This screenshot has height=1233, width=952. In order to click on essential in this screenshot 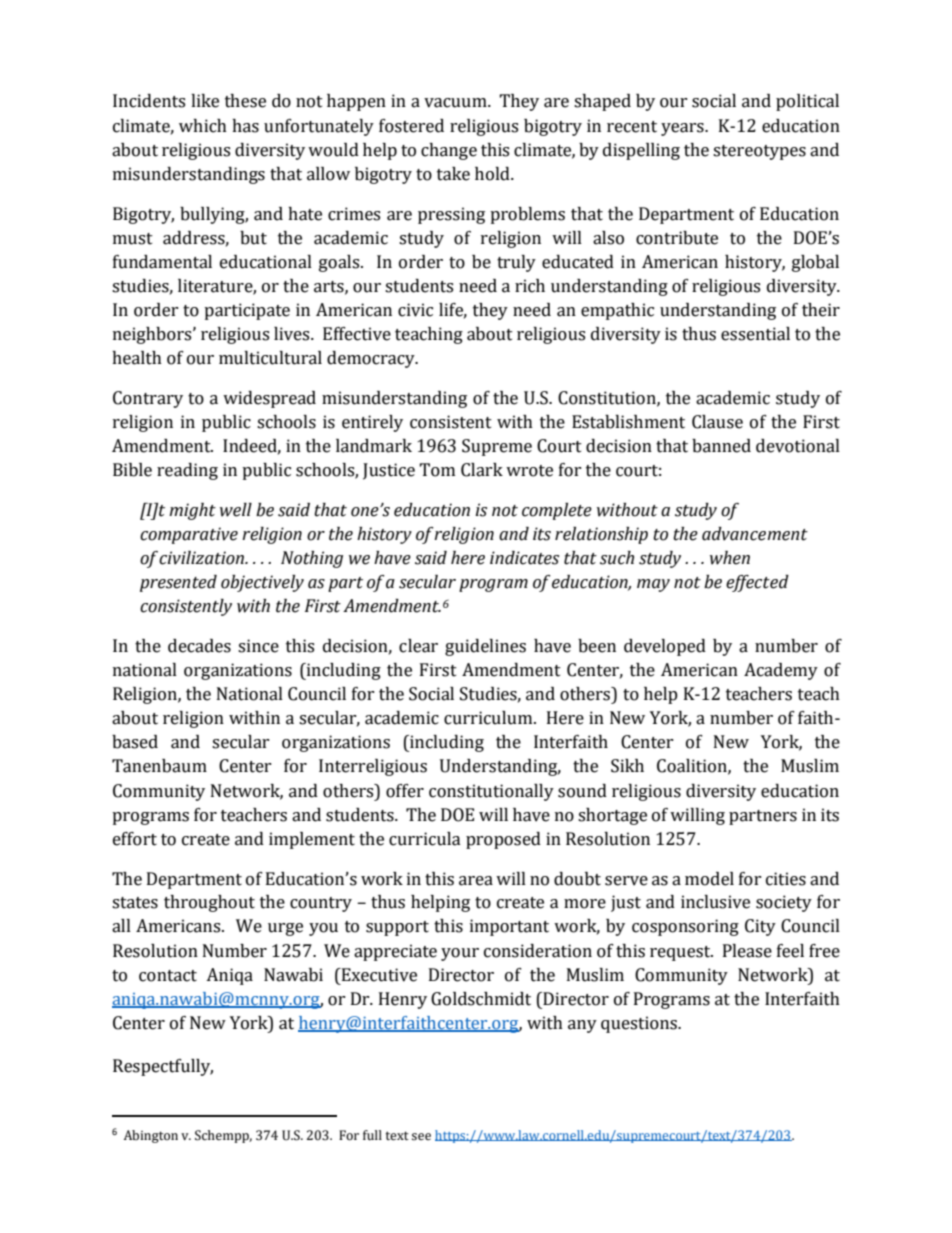, I will do `click(755, 334)`.
